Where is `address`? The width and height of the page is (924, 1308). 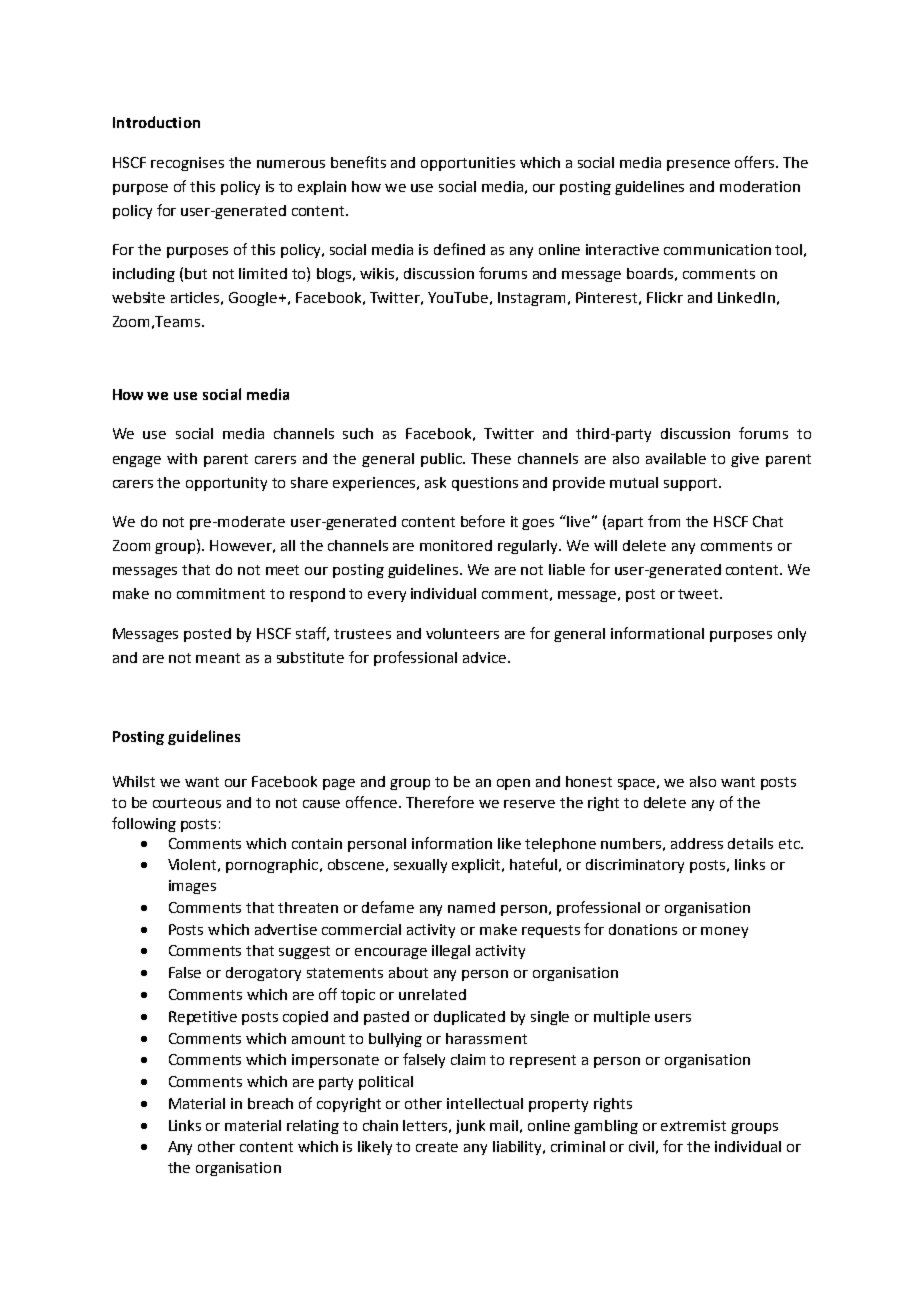 address is located at coordinates (697, 843).
